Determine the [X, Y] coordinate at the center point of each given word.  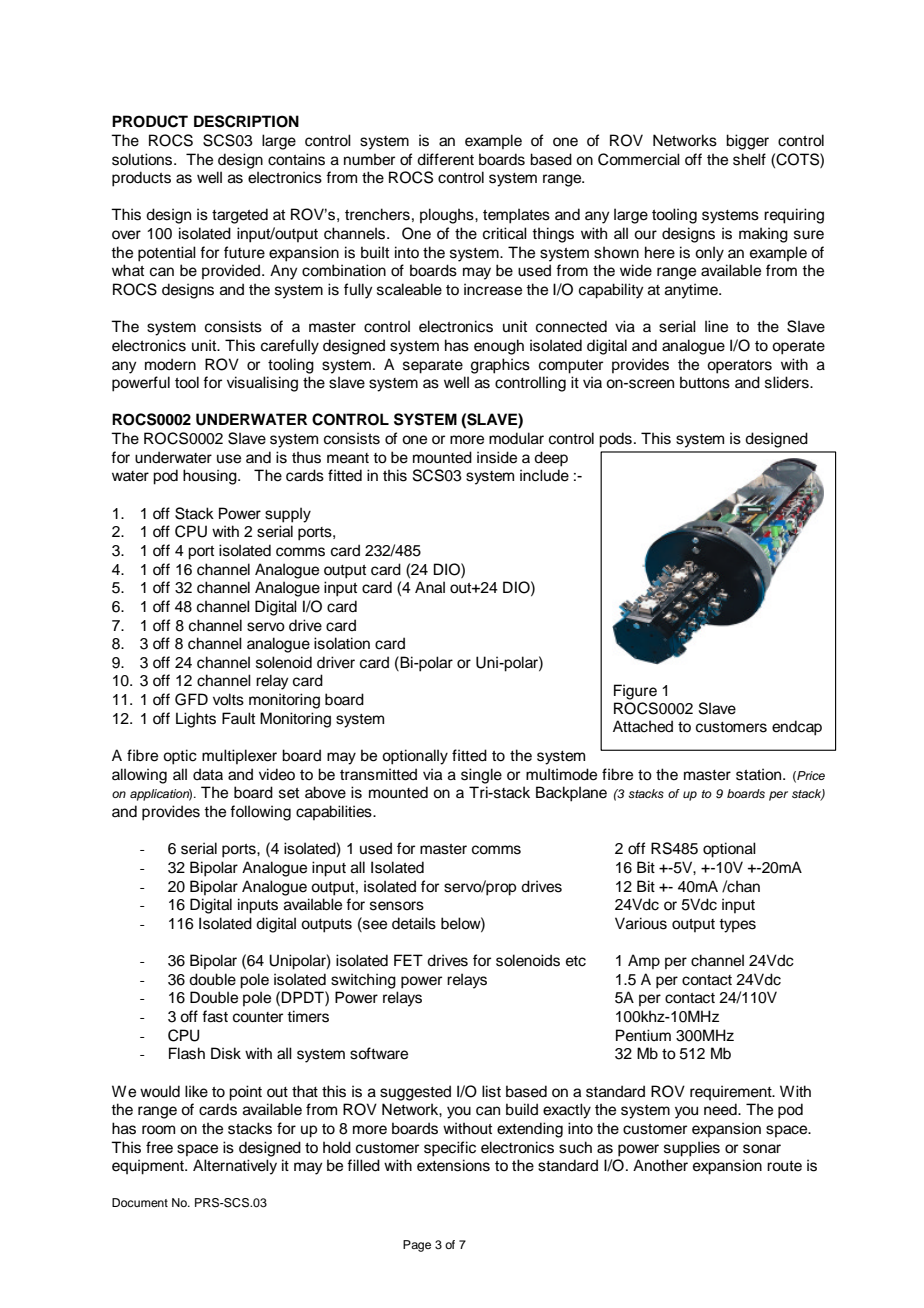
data [208, 774]
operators [739, 367]
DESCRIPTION [246, 121]
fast [215, 1016]
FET [408, 960]
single [481, 776]
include [544, 475]
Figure [635, 692]
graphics [500, 366]
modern [170, 364]
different [445, 159]
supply [288, 515]
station [758, 774]
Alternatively [235, 1167]
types [737, 926]
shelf [749, 159]
